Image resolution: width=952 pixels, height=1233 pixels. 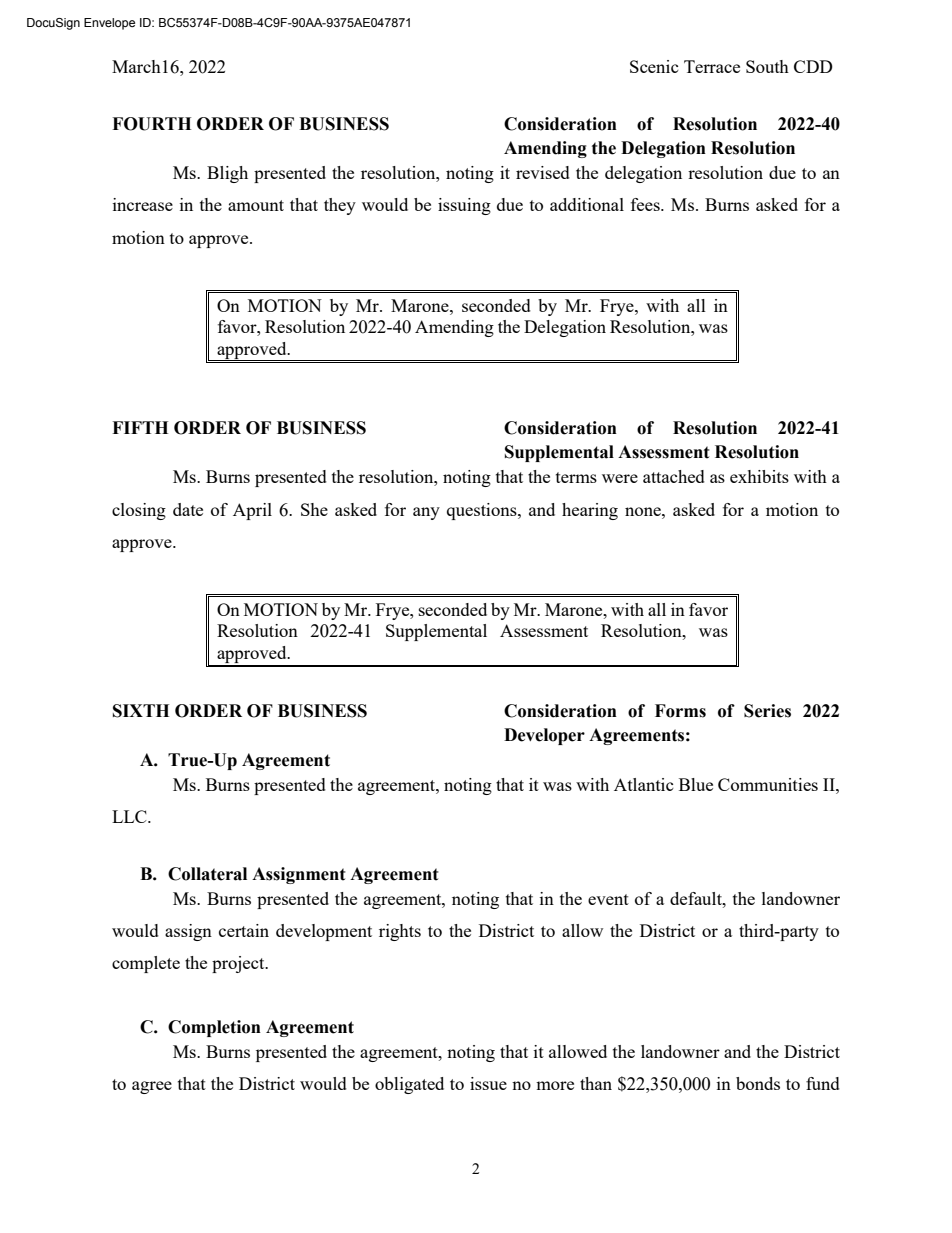 I want to click on exhibits, so click(x=759, y=476).
